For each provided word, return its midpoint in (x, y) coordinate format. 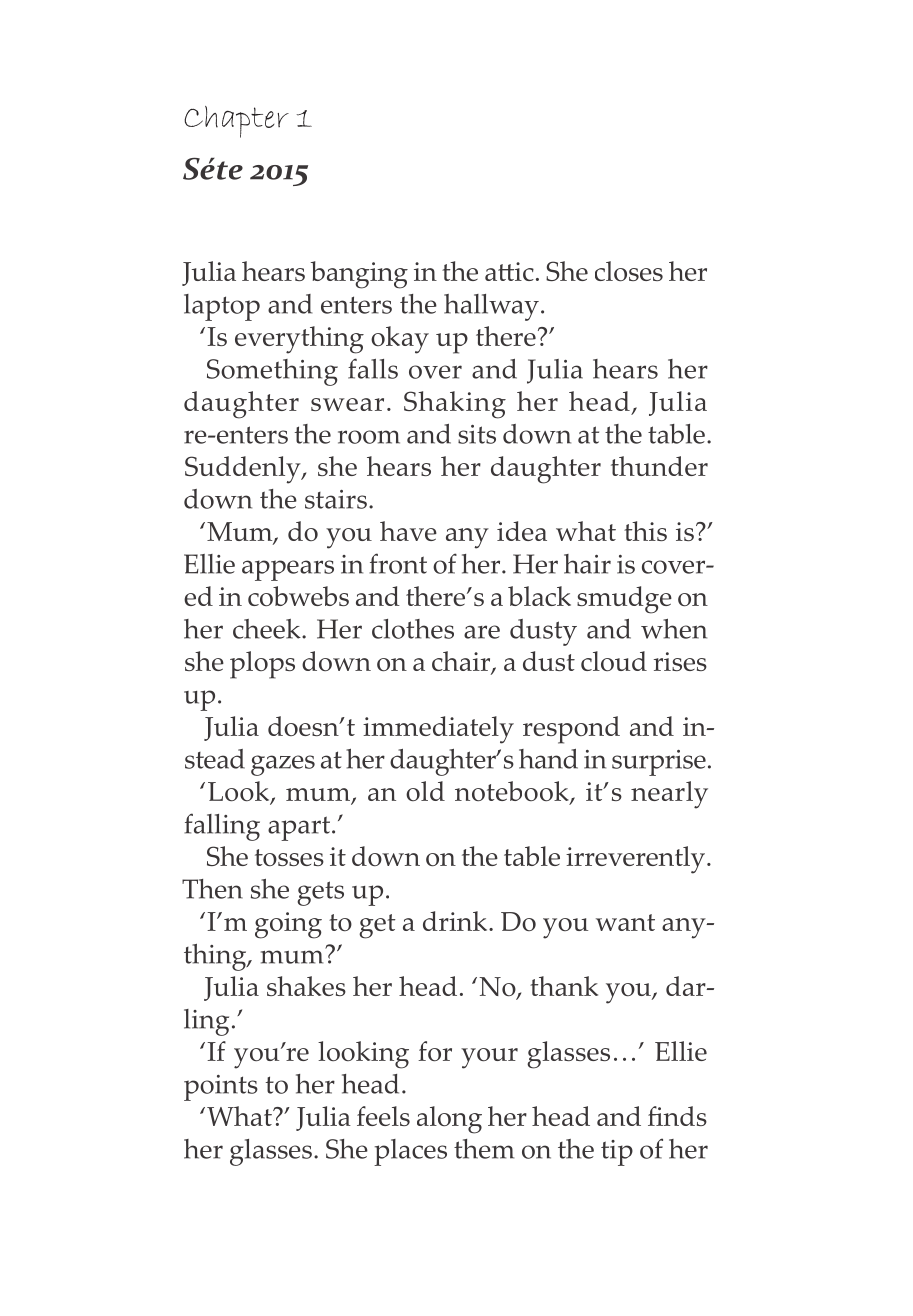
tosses (289, 857)
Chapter (236, 122)
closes (629, 271)
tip (617, 1153)
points (221, 1088)
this (645, 531)
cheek (268, 629)
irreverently (637, 860)
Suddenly (244, 470)
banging (359, 275)
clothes (413, 629)
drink (456, 921)
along (449, 1120)
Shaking (455, 405)
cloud (614, 661)
